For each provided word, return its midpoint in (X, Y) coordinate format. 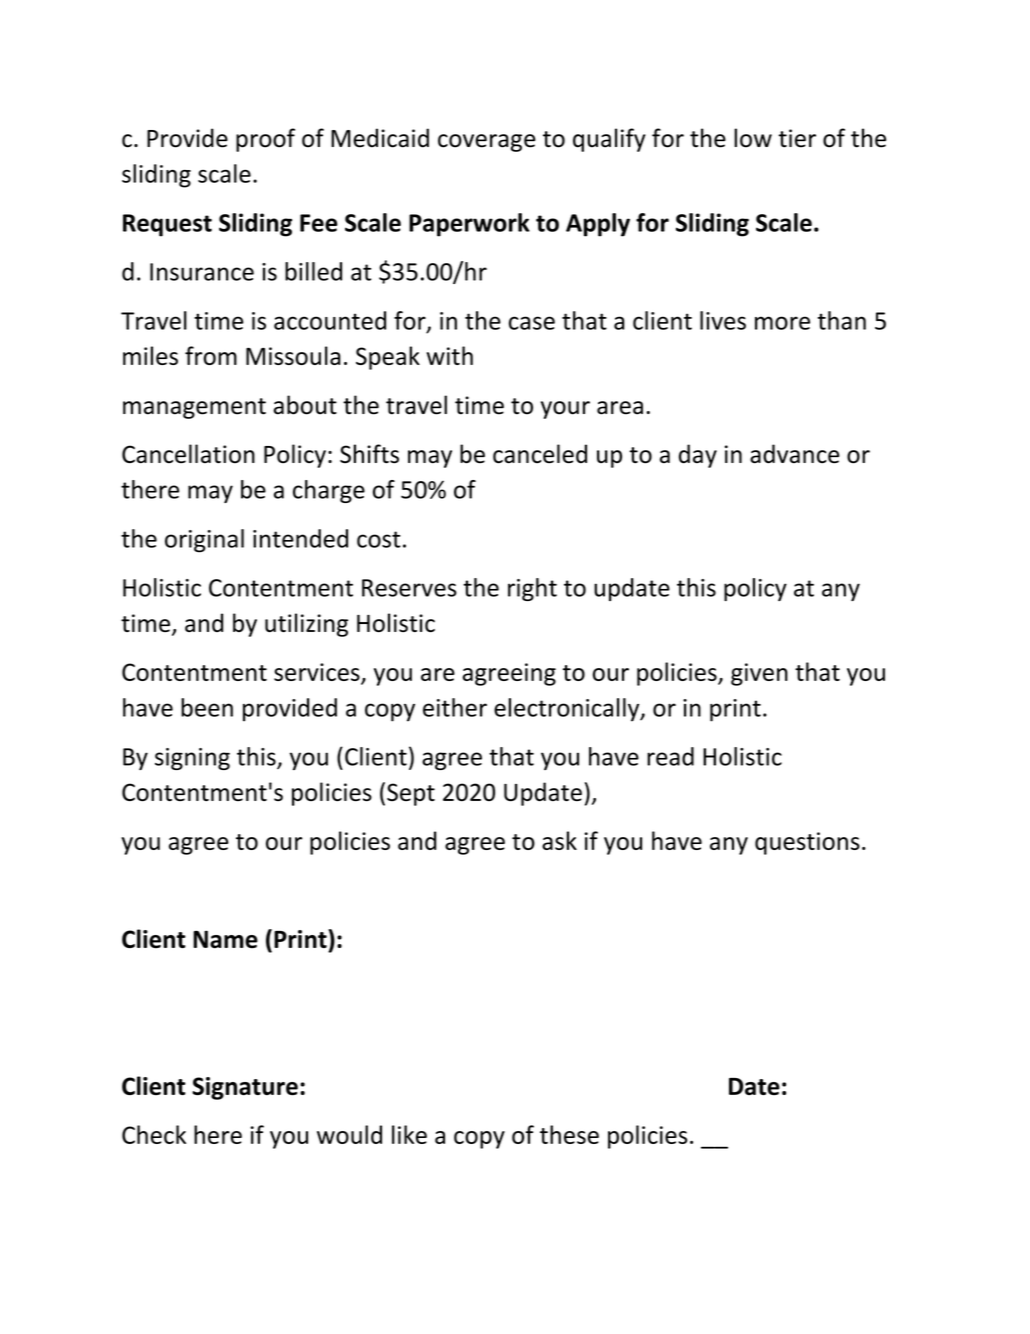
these (569, 1134)
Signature (245, 1088)
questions (807, 843)
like (409, 1134)
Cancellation (188, 454)
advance (795, 454)
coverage (487, 143)
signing (192, 759)
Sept (411, 794)
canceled (540, 454)
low (753, 138)
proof (265, 140)
